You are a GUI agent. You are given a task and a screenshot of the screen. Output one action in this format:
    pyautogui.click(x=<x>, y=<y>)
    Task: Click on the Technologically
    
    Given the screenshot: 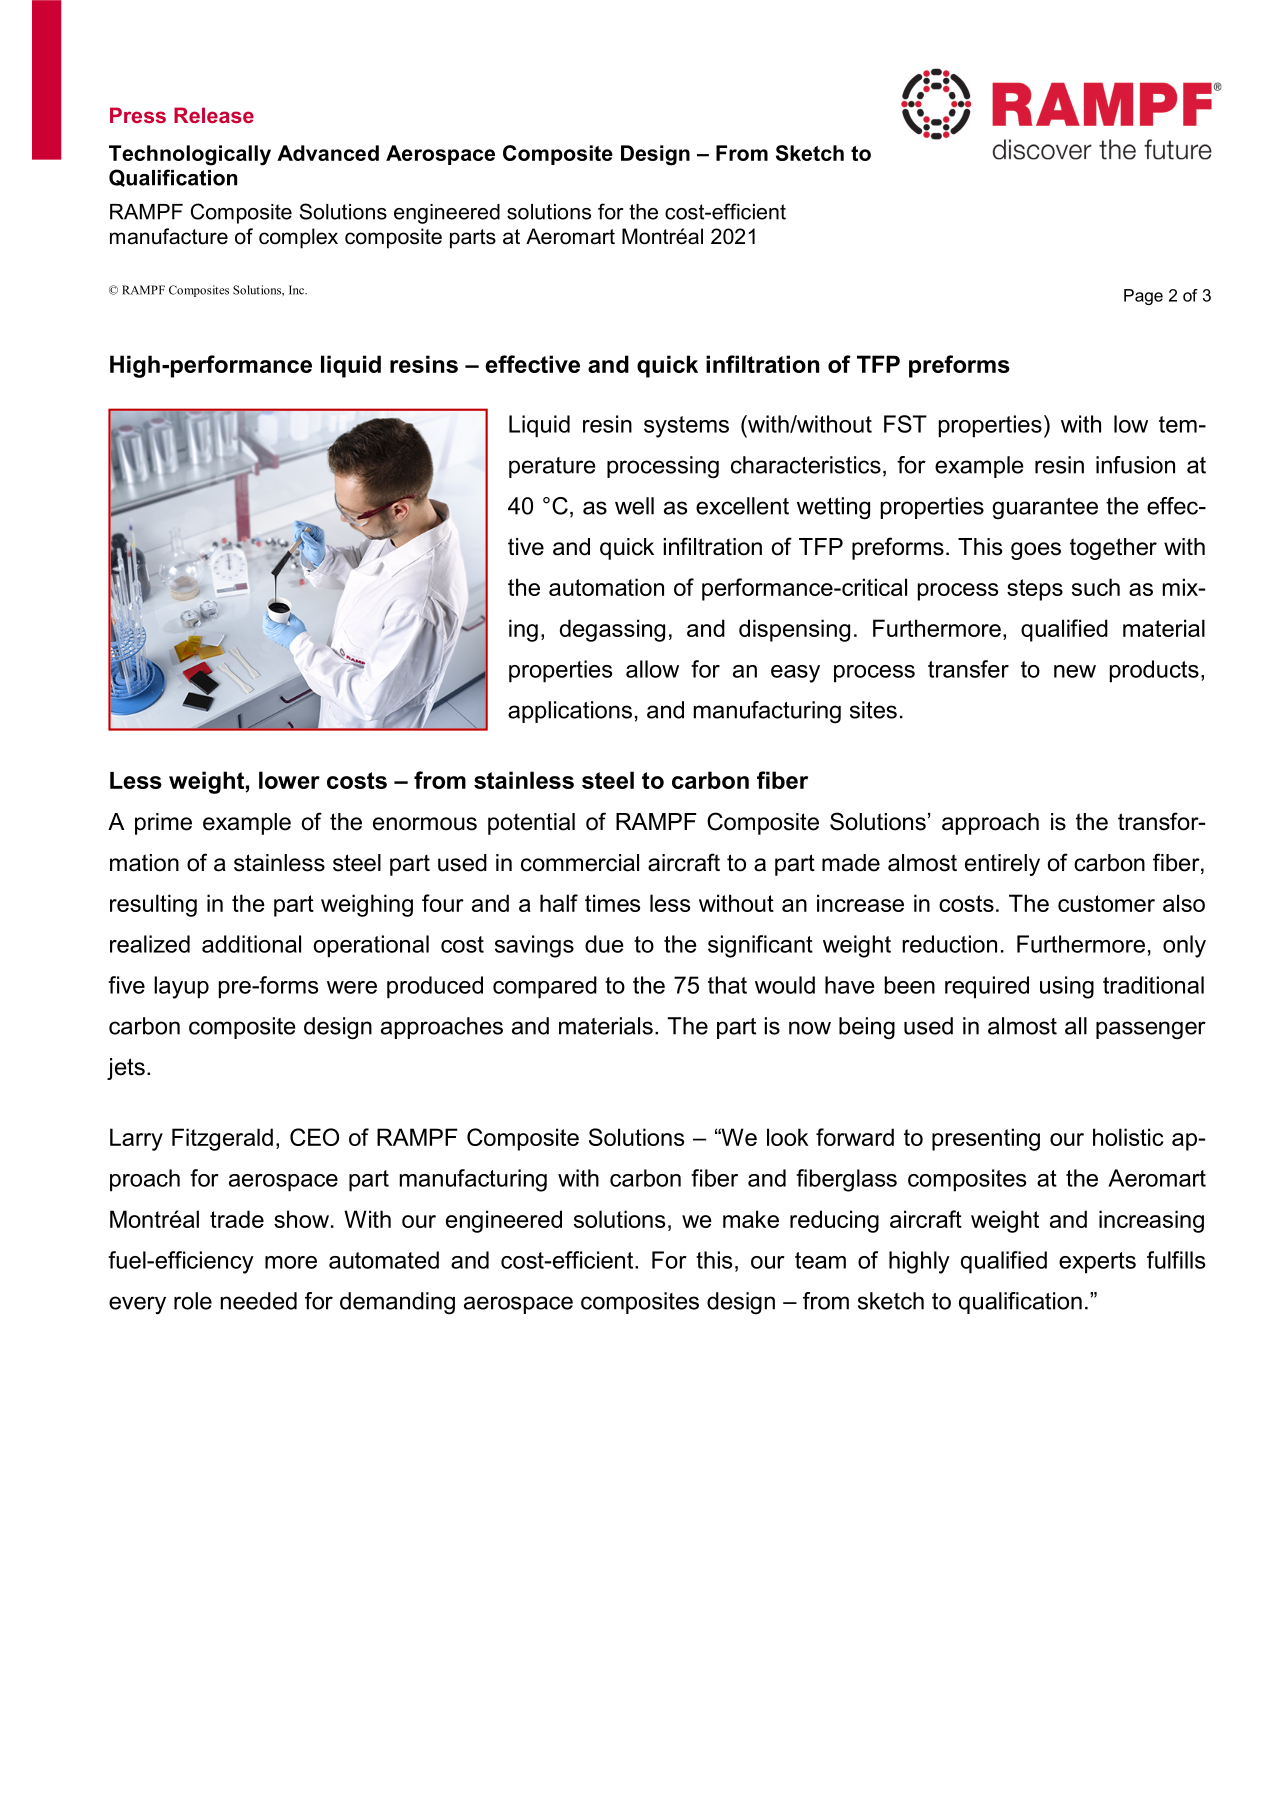 What is the action you would take?
    pyautogui.click(x=190, y=155)
